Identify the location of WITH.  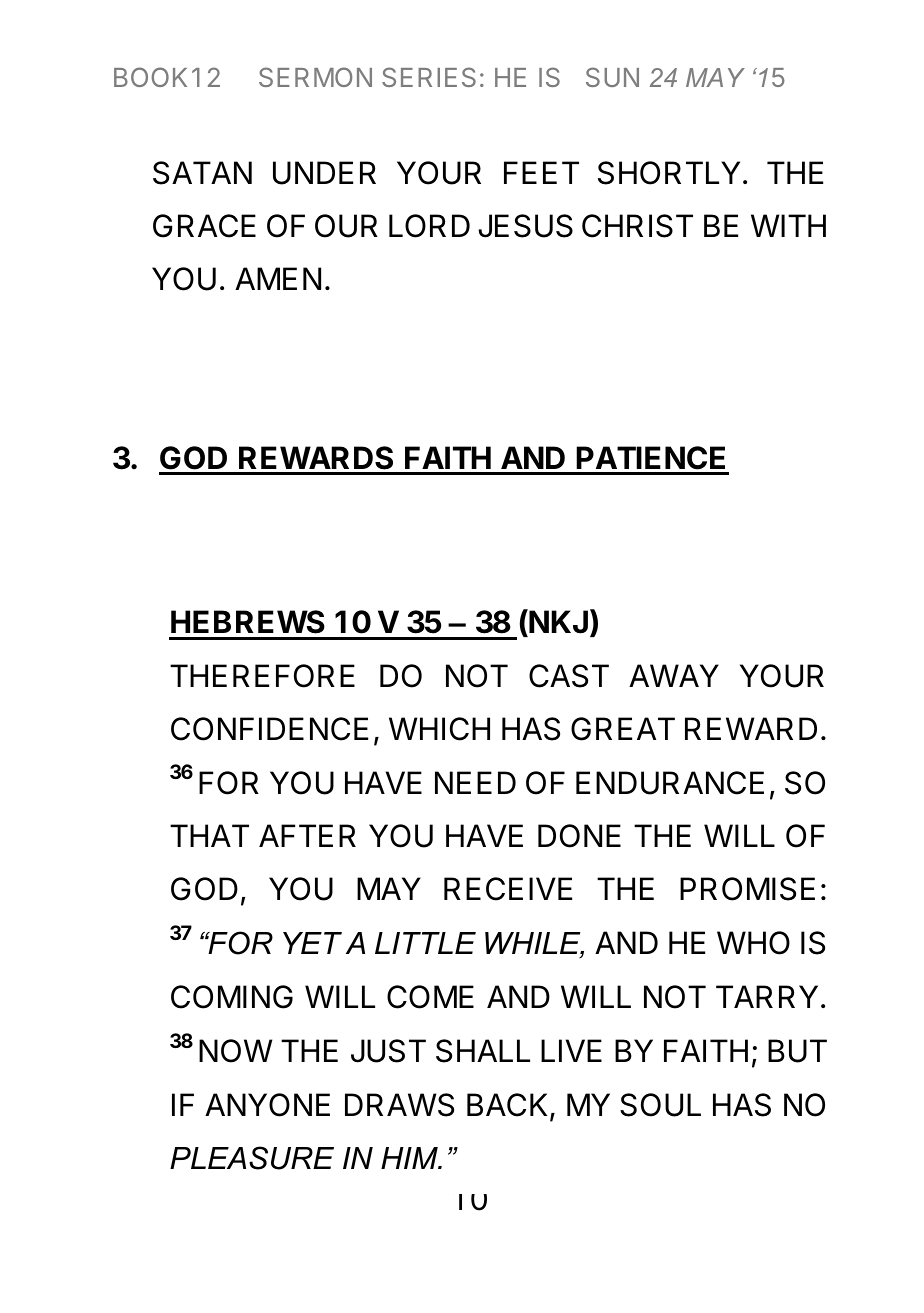
(788, 225).
